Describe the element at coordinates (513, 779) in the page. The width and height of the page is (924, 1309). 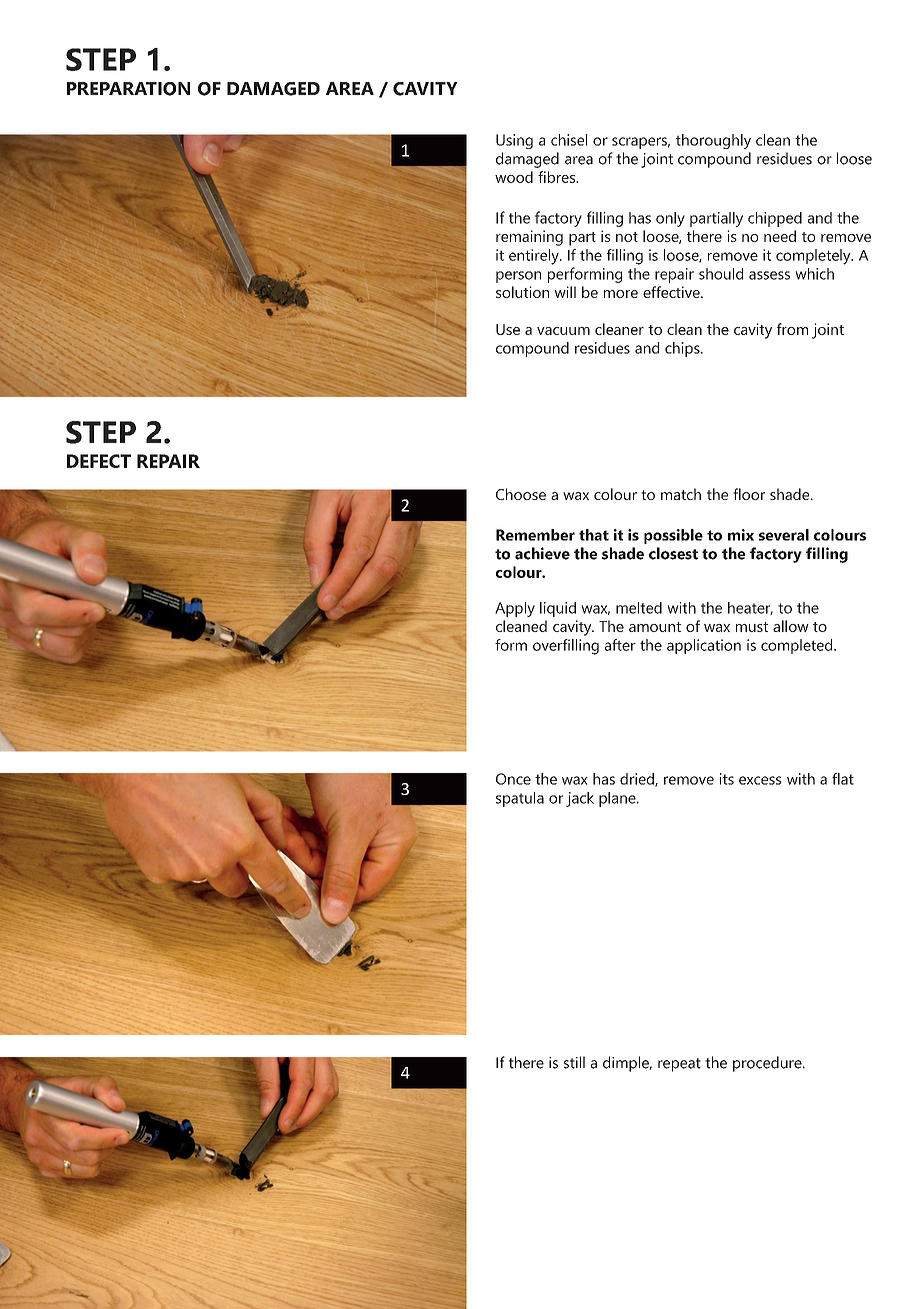
I see `Once` at that location.
